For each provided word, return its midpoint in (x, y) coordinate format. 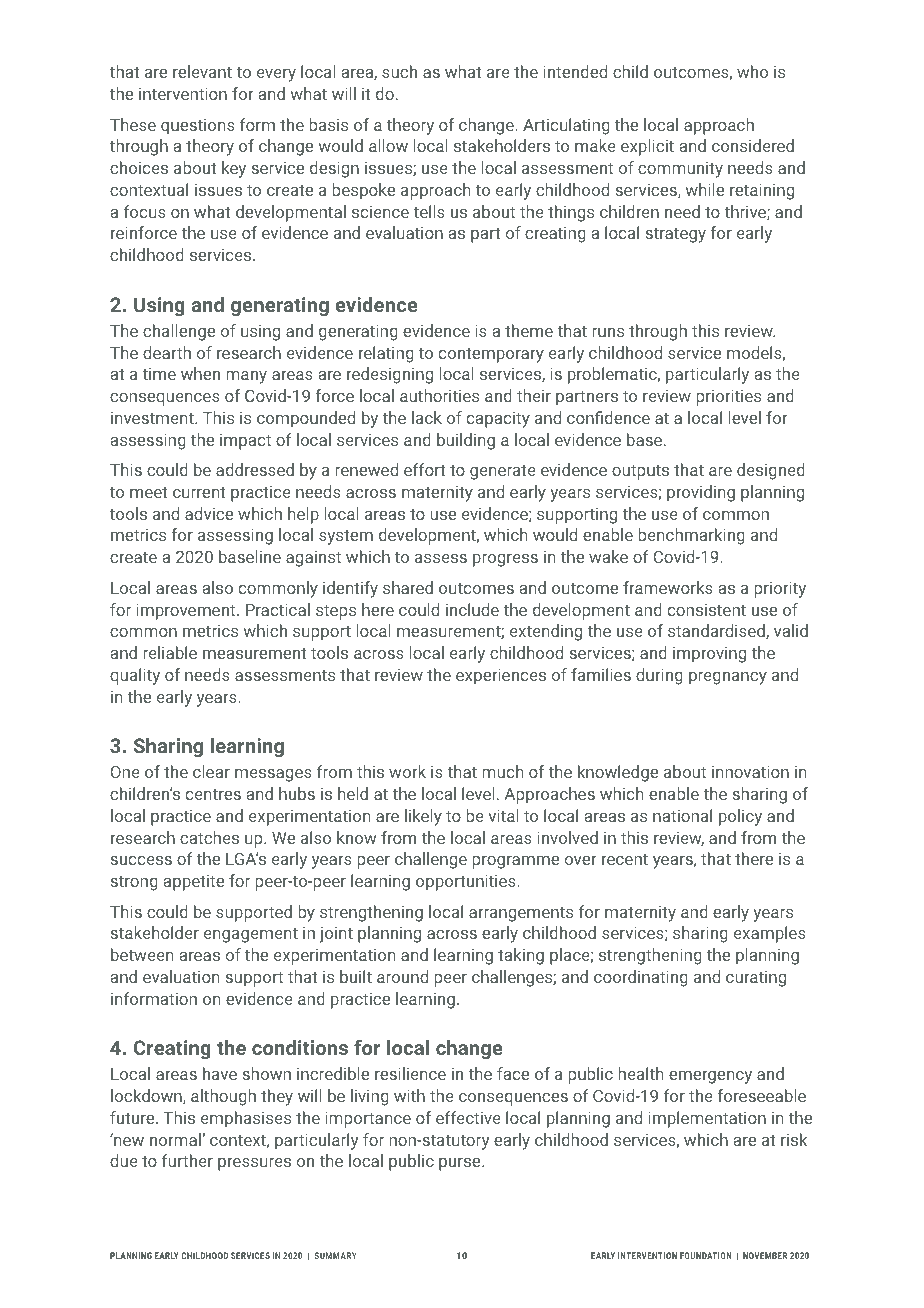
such (399, 71)
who (752, 71)
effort (424, 469)
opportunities (467, 883)
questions (198, 127)
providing (701, 493)
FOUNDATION (706, 1255)
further (187, 1160)
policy (740, 817)
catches (209, 837)
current (199, 492)
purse (461, 1164)
